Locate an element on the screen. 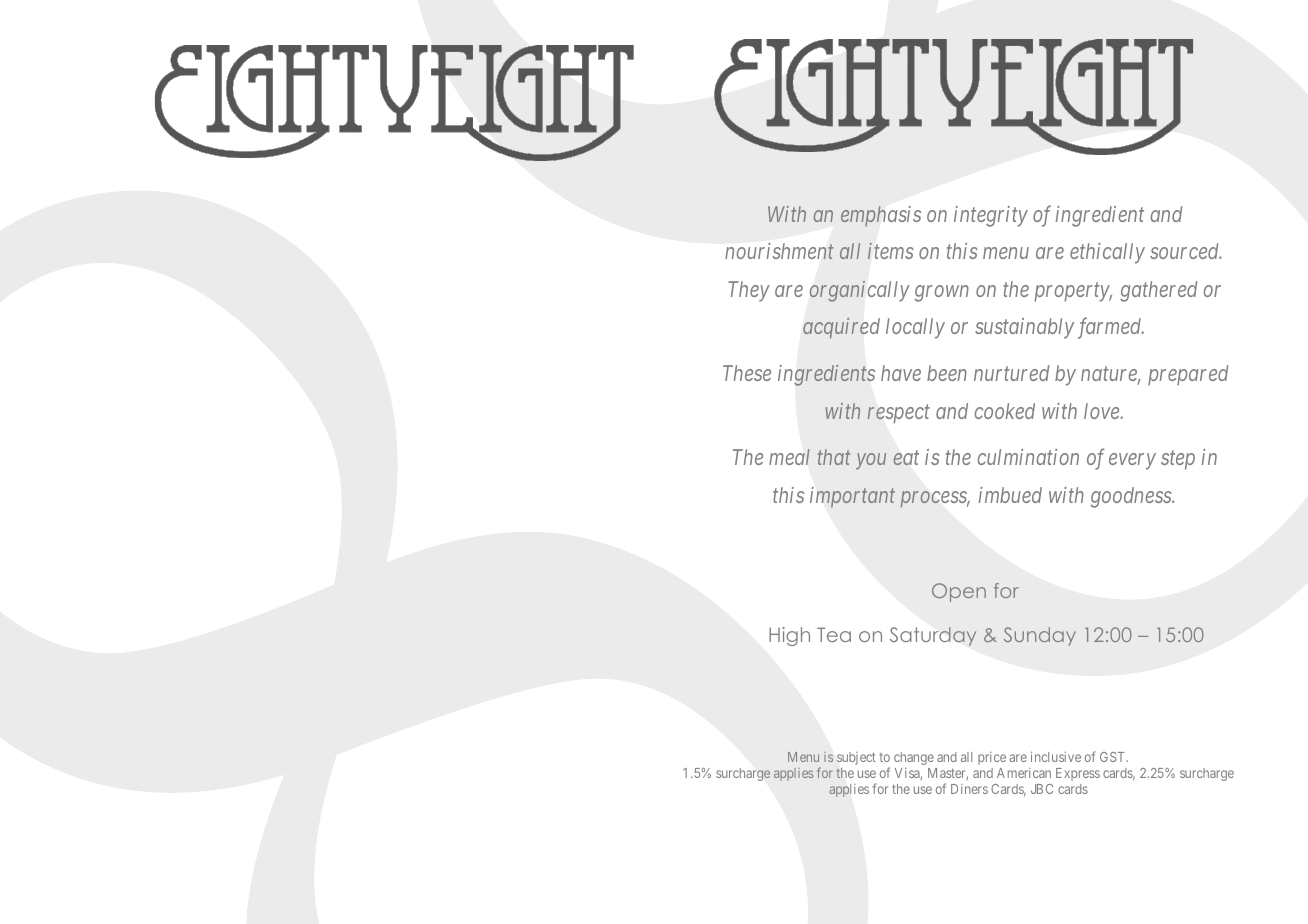 Image resolution: width=1308 pixels, height=924 pixels. meal is located at coordinates (789, 457).
